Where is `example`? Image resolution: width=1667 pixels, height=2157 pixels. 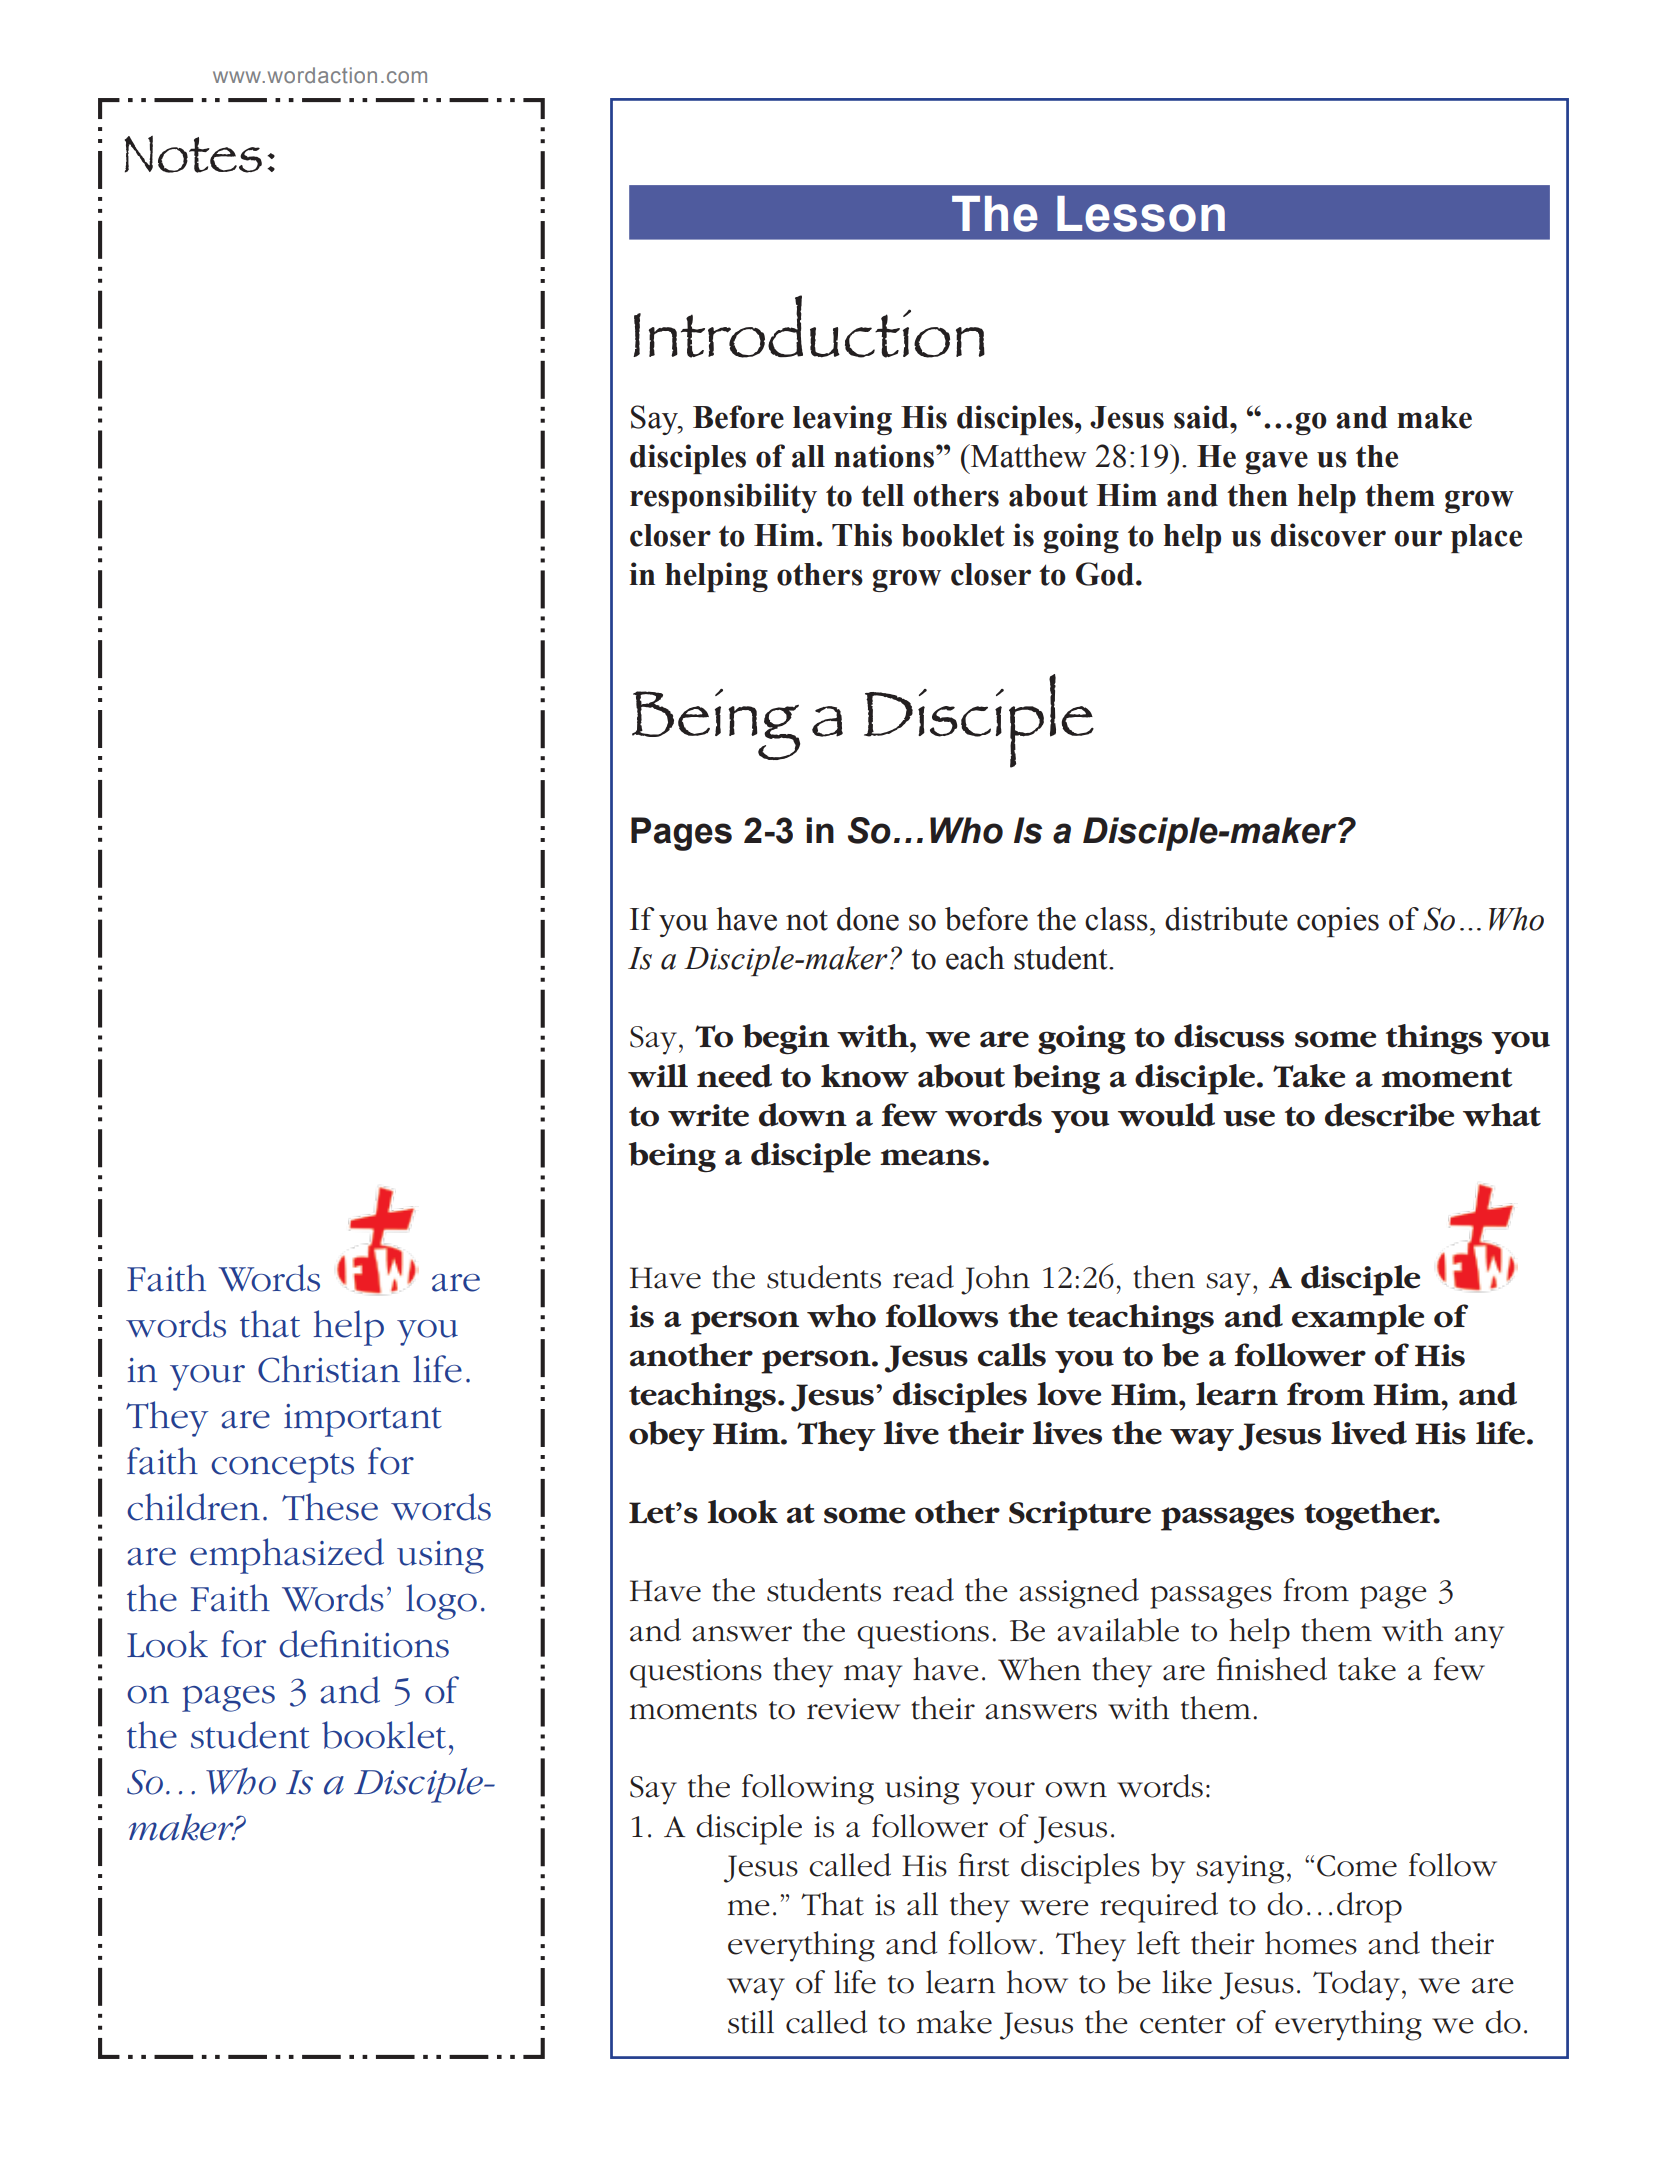 example is located at coordinates (1358, 1319).
